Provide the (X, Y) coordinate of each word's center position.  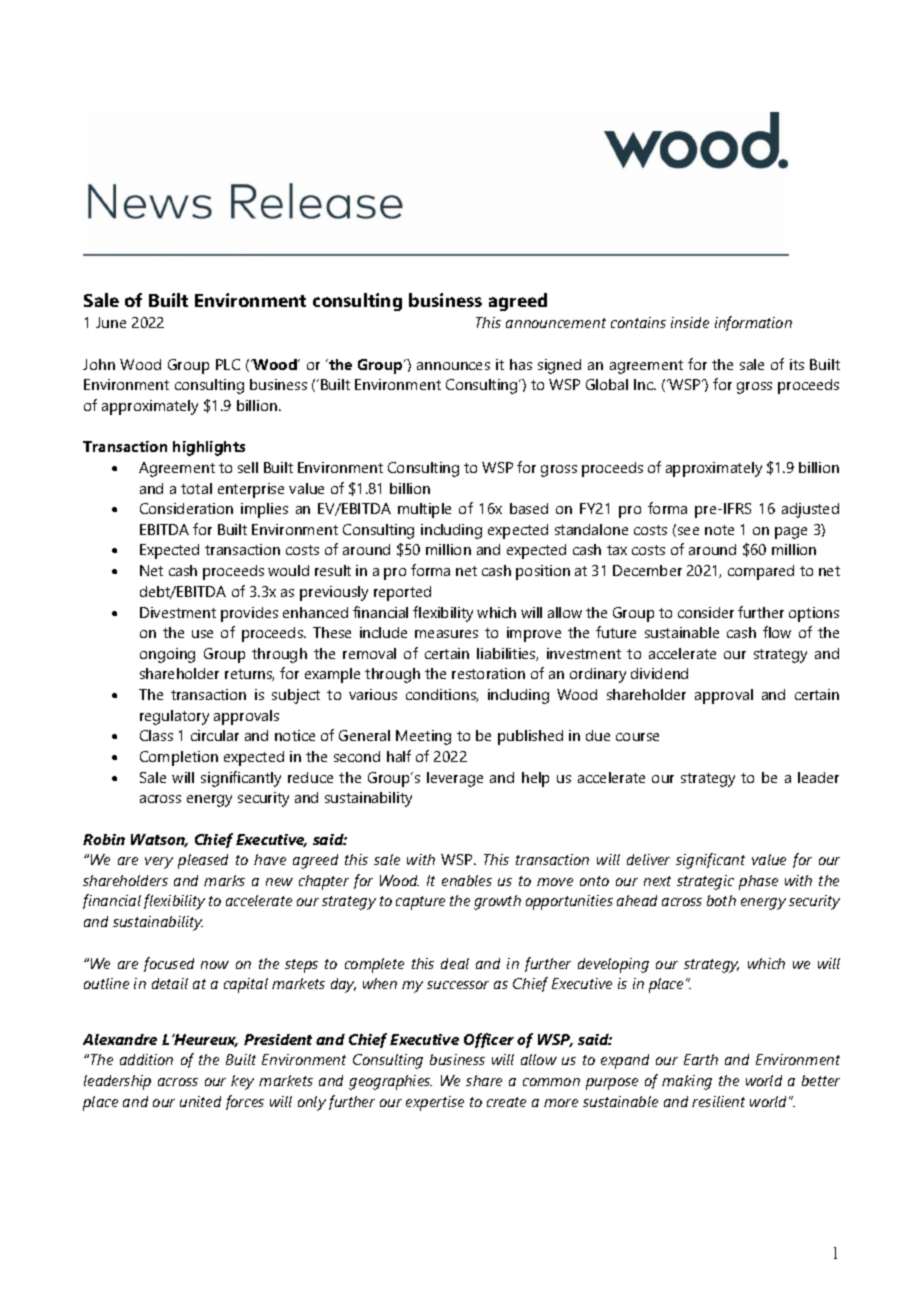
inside (690, 322)
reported (402, 593)
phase (758, 882)
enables (467, 880)
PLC (228, 364)
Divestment (178, 612)
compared (761, 572)
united (200, 1101)
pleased (203, 861)
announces (453, 366)
